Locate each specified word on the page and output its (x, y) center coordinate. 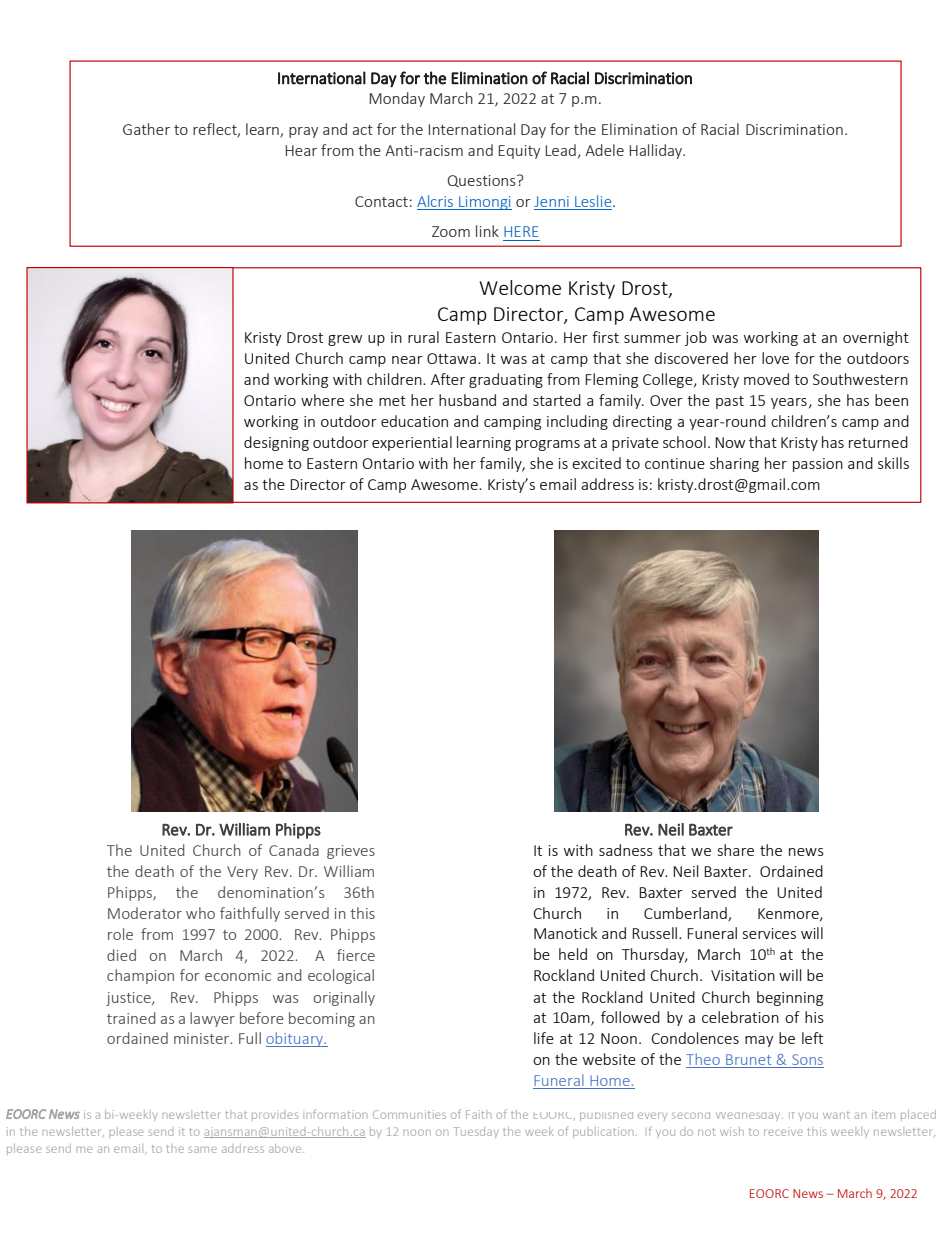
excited (596, 463)
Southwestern (860, 379)
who (200, 913)
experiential (412, 443)
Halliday (657, 151)
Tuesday (476, 1132)
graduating (506, 380)
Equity (519, 152)
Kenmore (789, 914)
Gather (146, 129)
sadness (626, 850)
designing (276, 443)
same (203, 1149)
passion (818, 465)
